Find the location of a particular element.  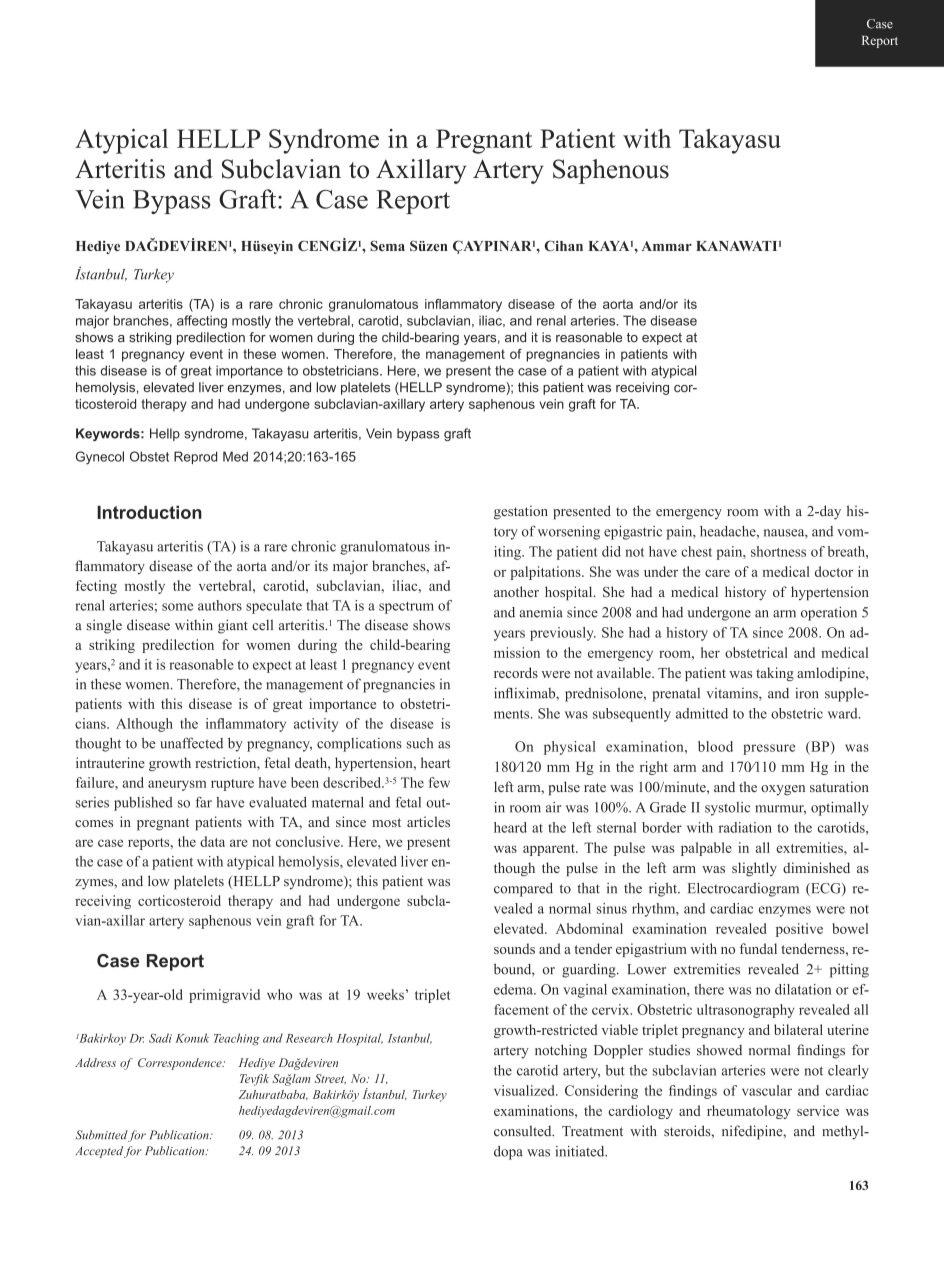

unaffected is located at coordinates (191, 743).
